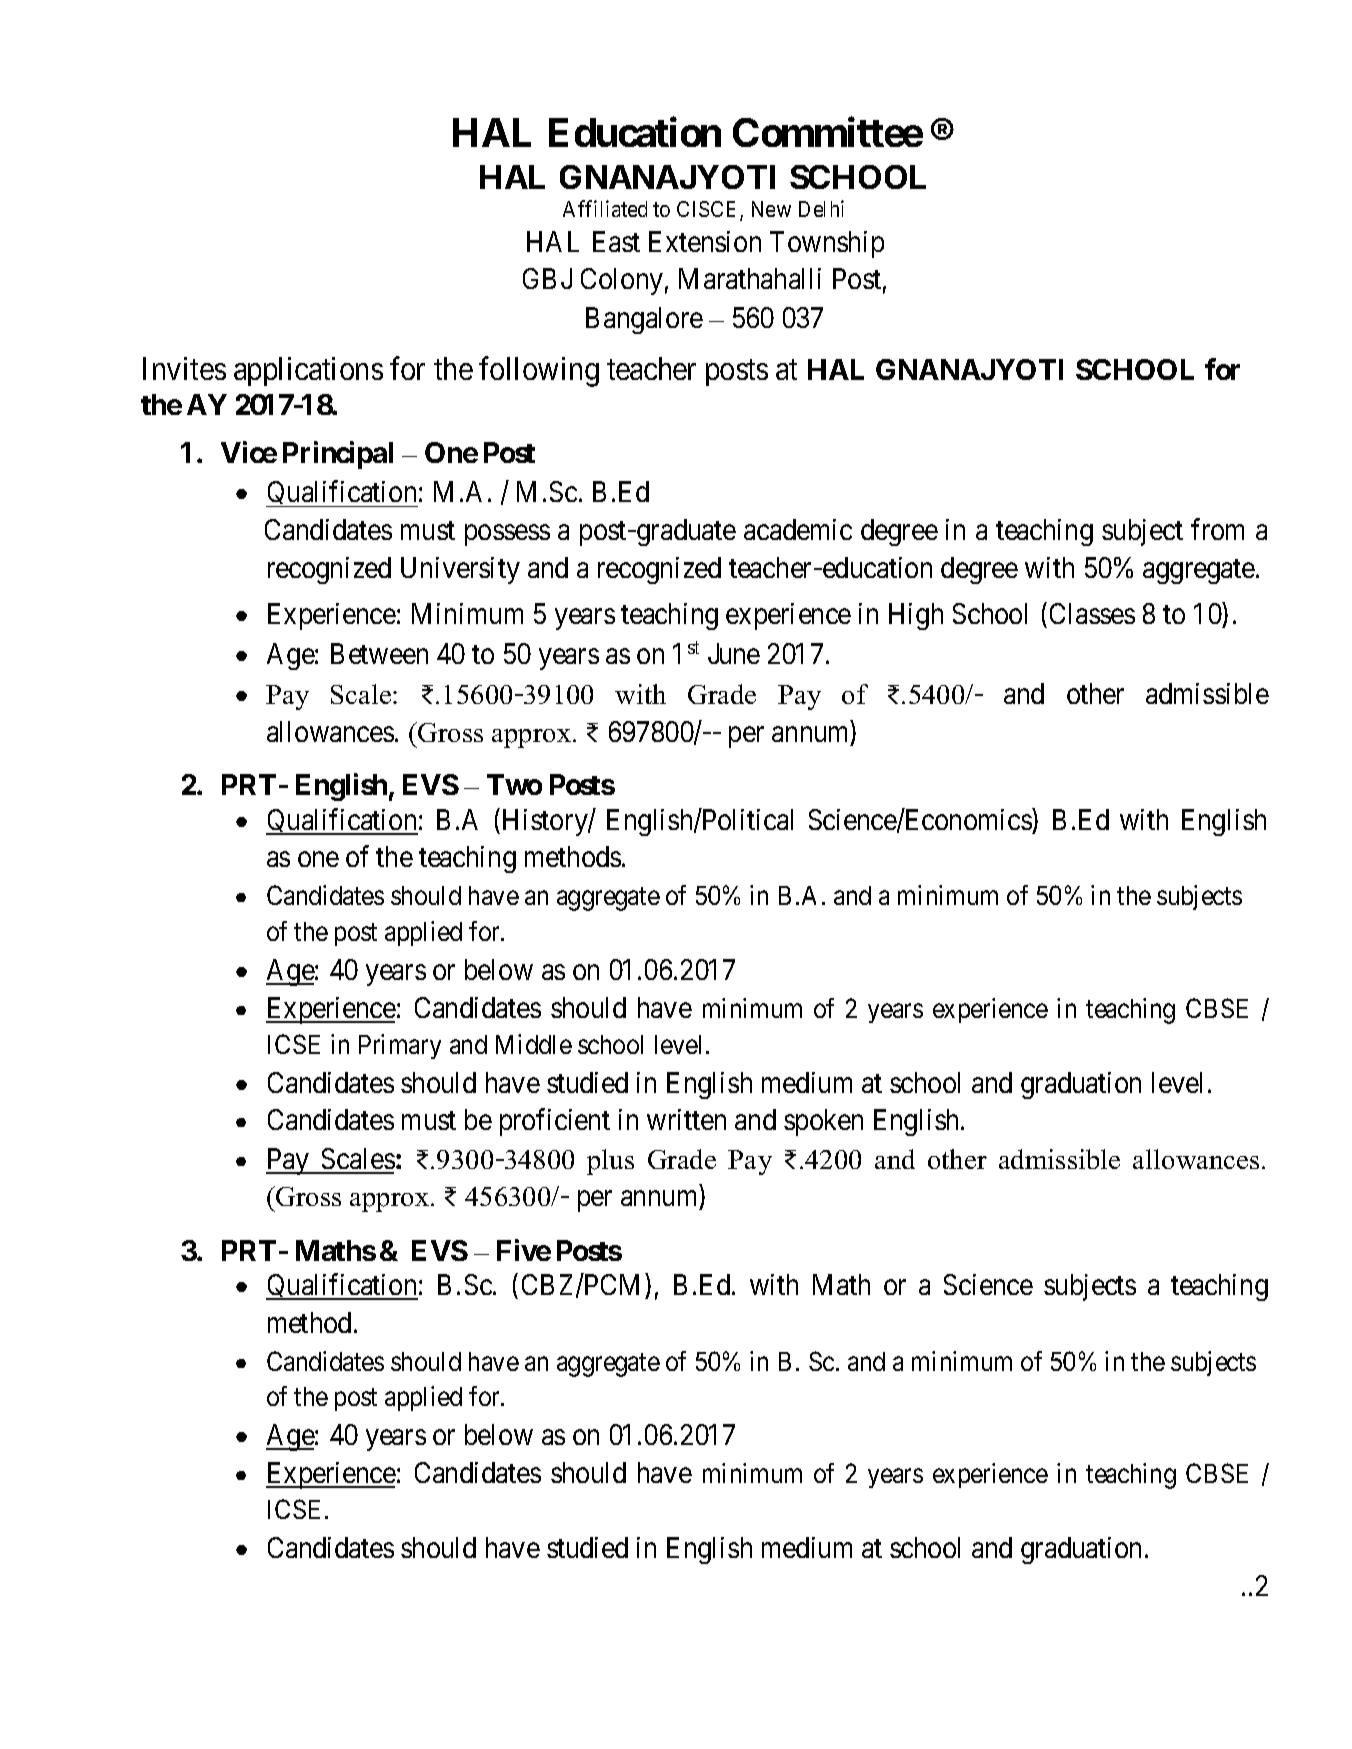 This screenshot has height=1749, width=1352. What do you see at coordinates (555, 1122) in the screenshot?
I see `proficient` at bounding box center [555, 1122].
